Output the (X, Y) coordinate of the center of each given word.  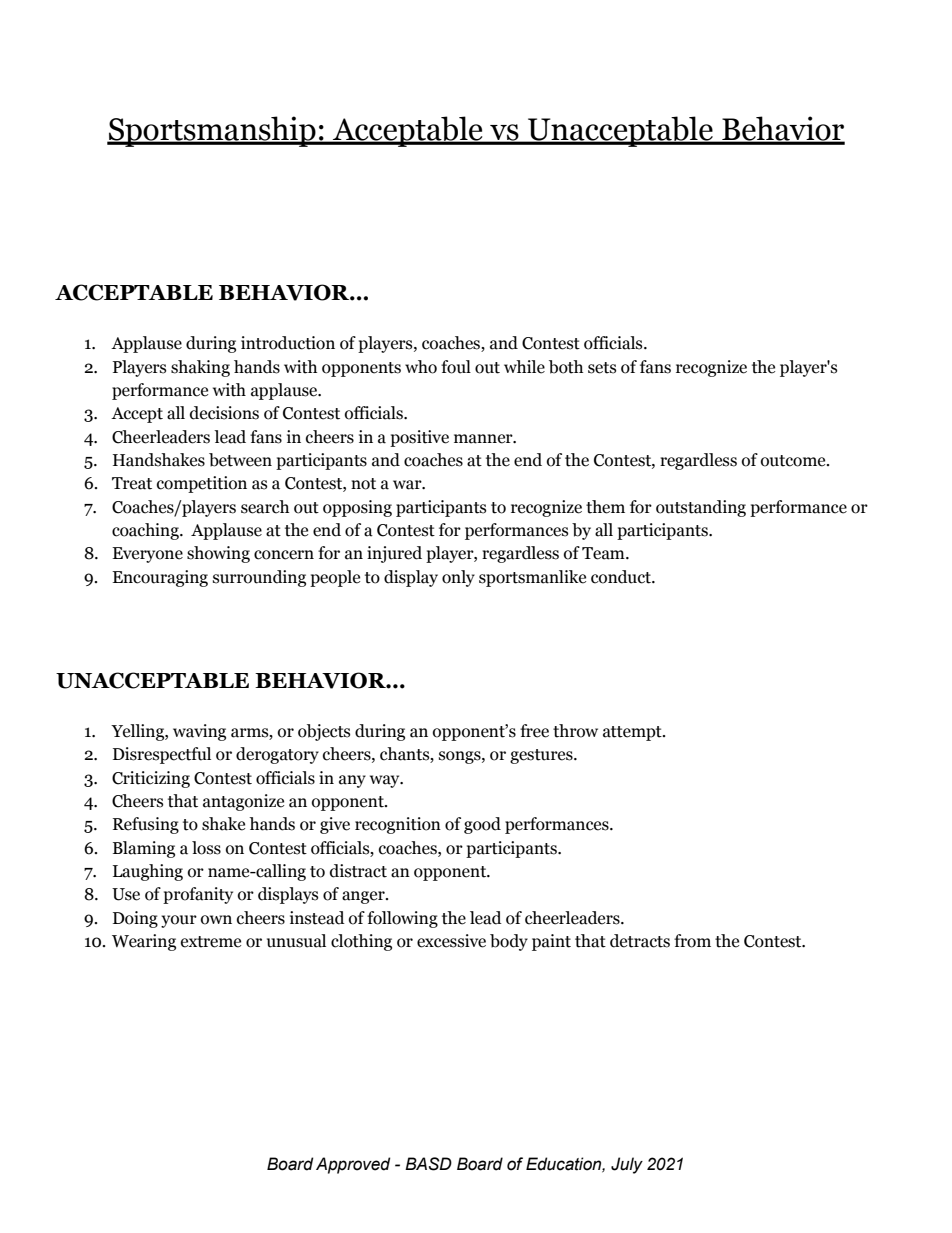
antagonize (243, 802)
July (627, 1165)
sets (602, 368)
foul (456, 367)
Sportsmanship (212, 131)
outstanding (701, 508)
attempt (633, 733)
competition (202, 484)
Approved (353, 1165)
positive (419, 438)
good (482, 825)
